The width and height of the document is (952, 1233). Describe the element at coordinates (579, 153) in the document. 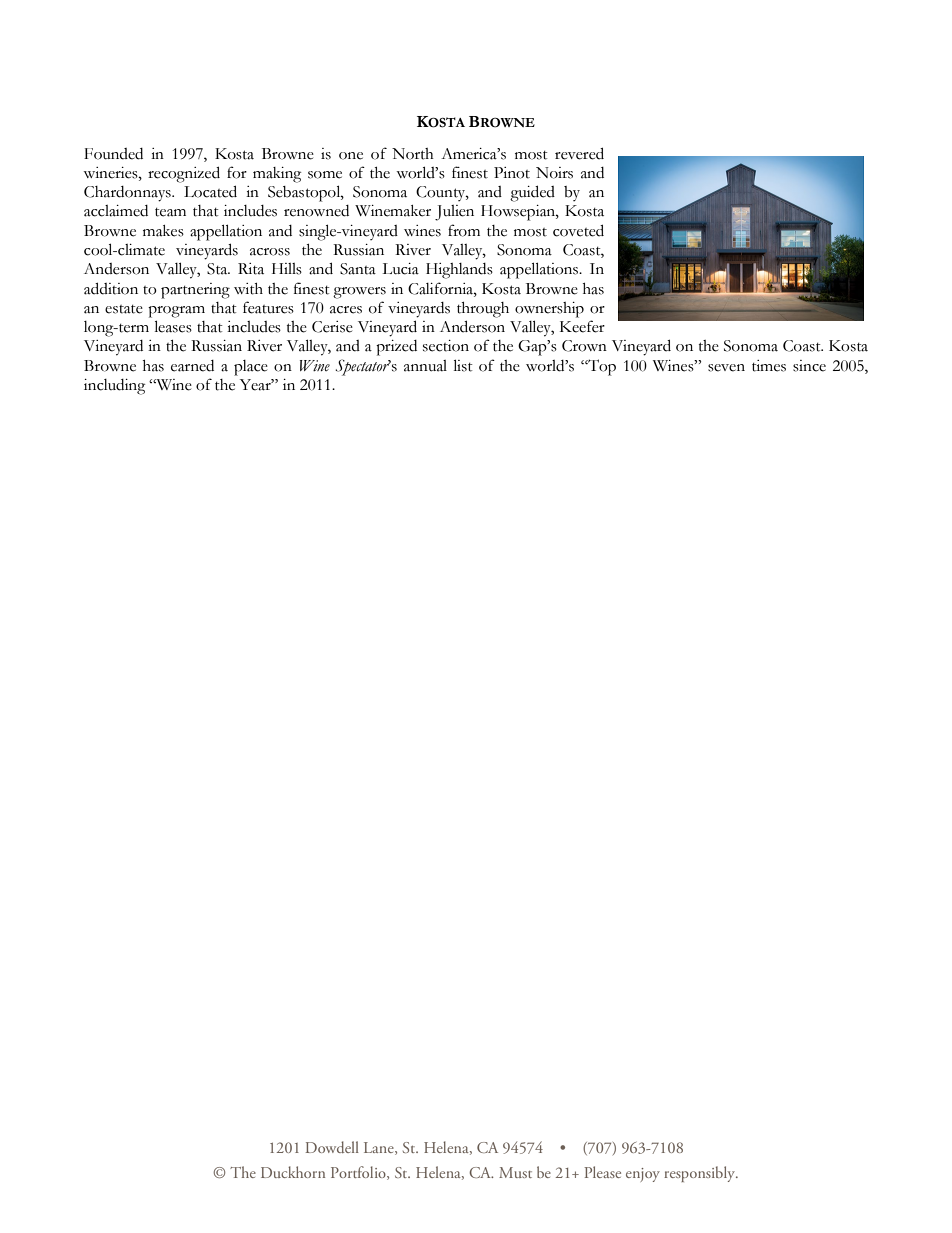

I see `revered` at that location.
